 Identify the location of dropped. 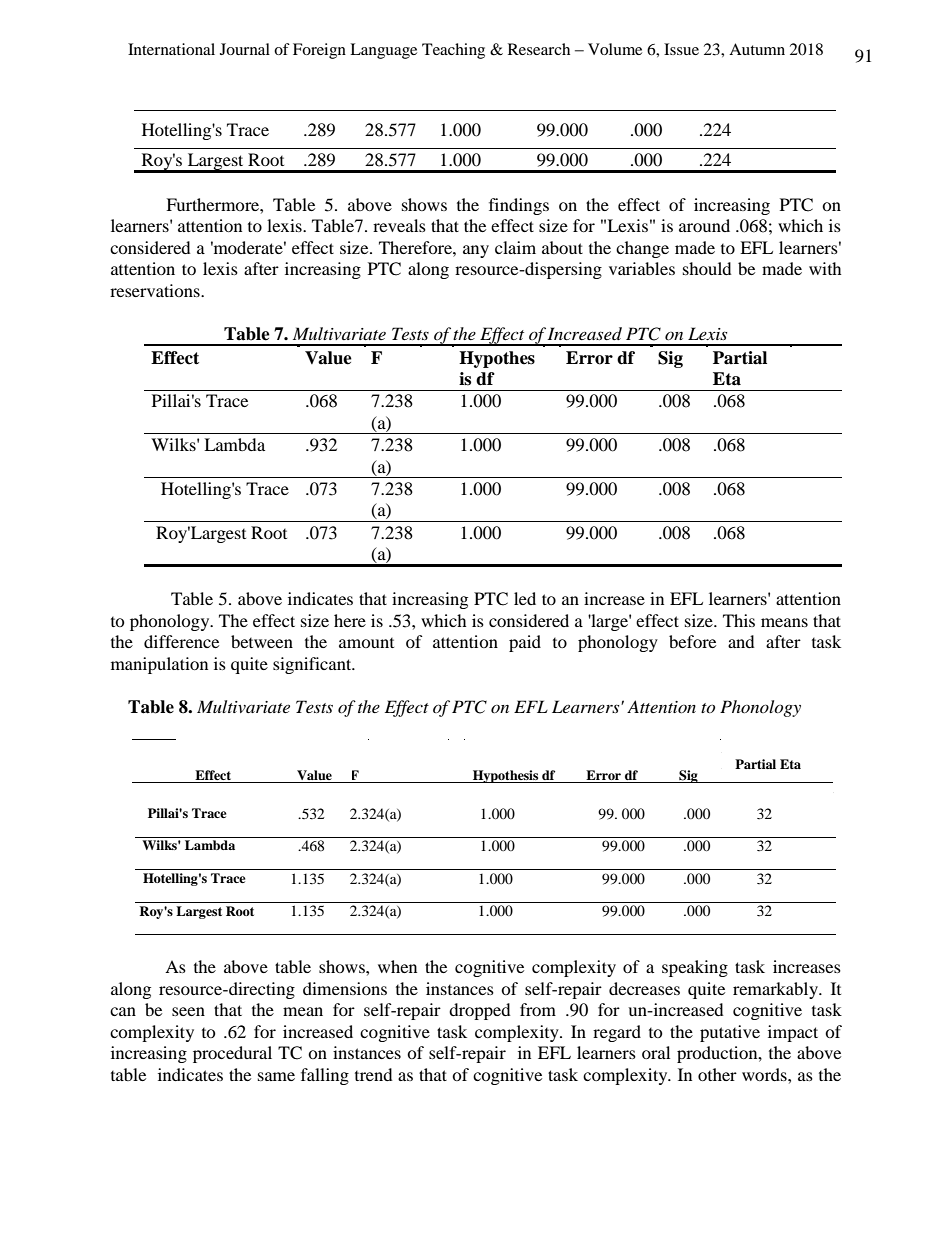
(480, 1011).
